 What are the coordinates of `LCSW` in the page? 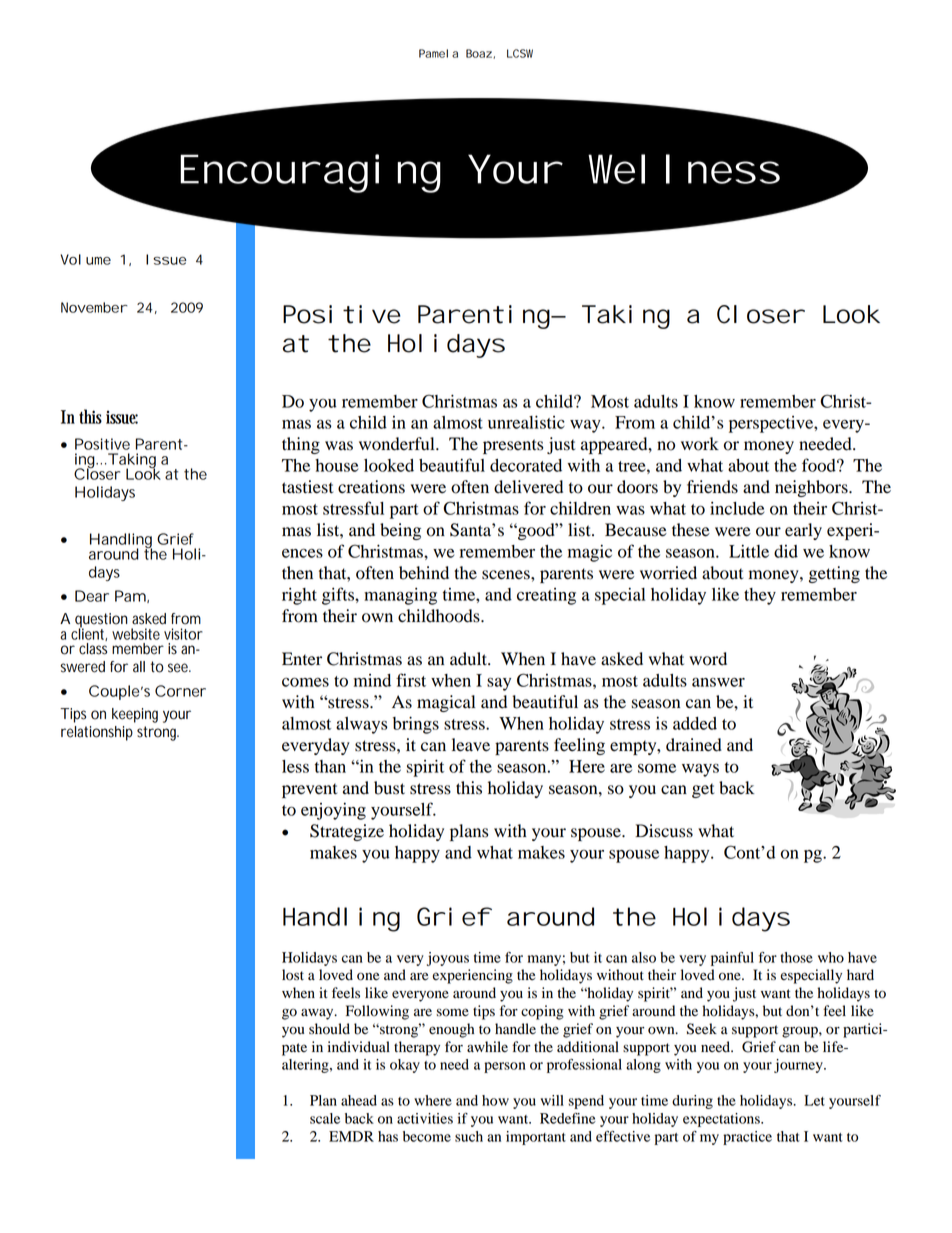 It's located at (520, 53).
